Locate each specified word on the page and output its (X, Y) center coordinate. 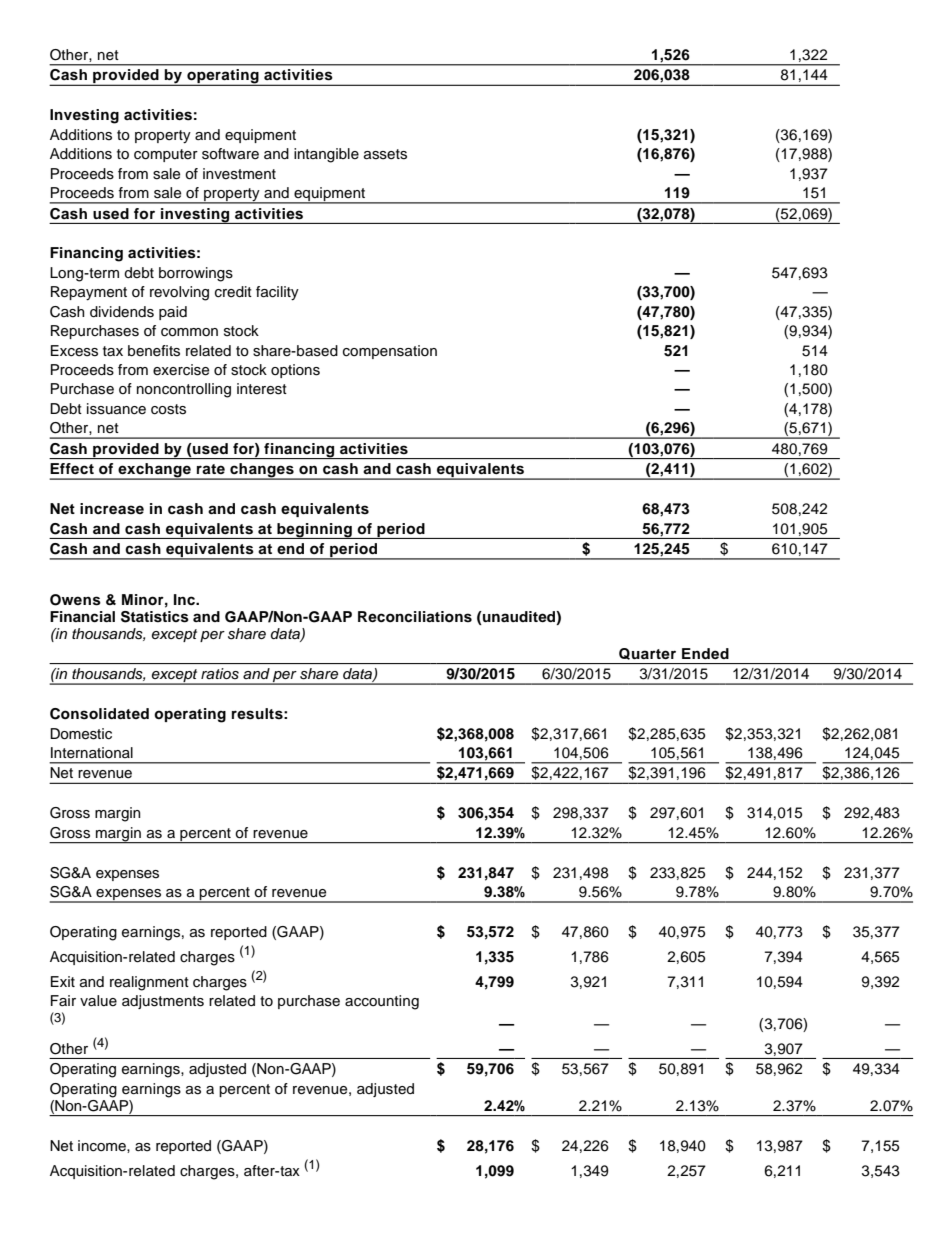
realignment (149, 983)
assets (385, 154)
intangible (326, 155)
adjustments (163, 1002)
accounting (382, 1002)
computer (166, 155)
